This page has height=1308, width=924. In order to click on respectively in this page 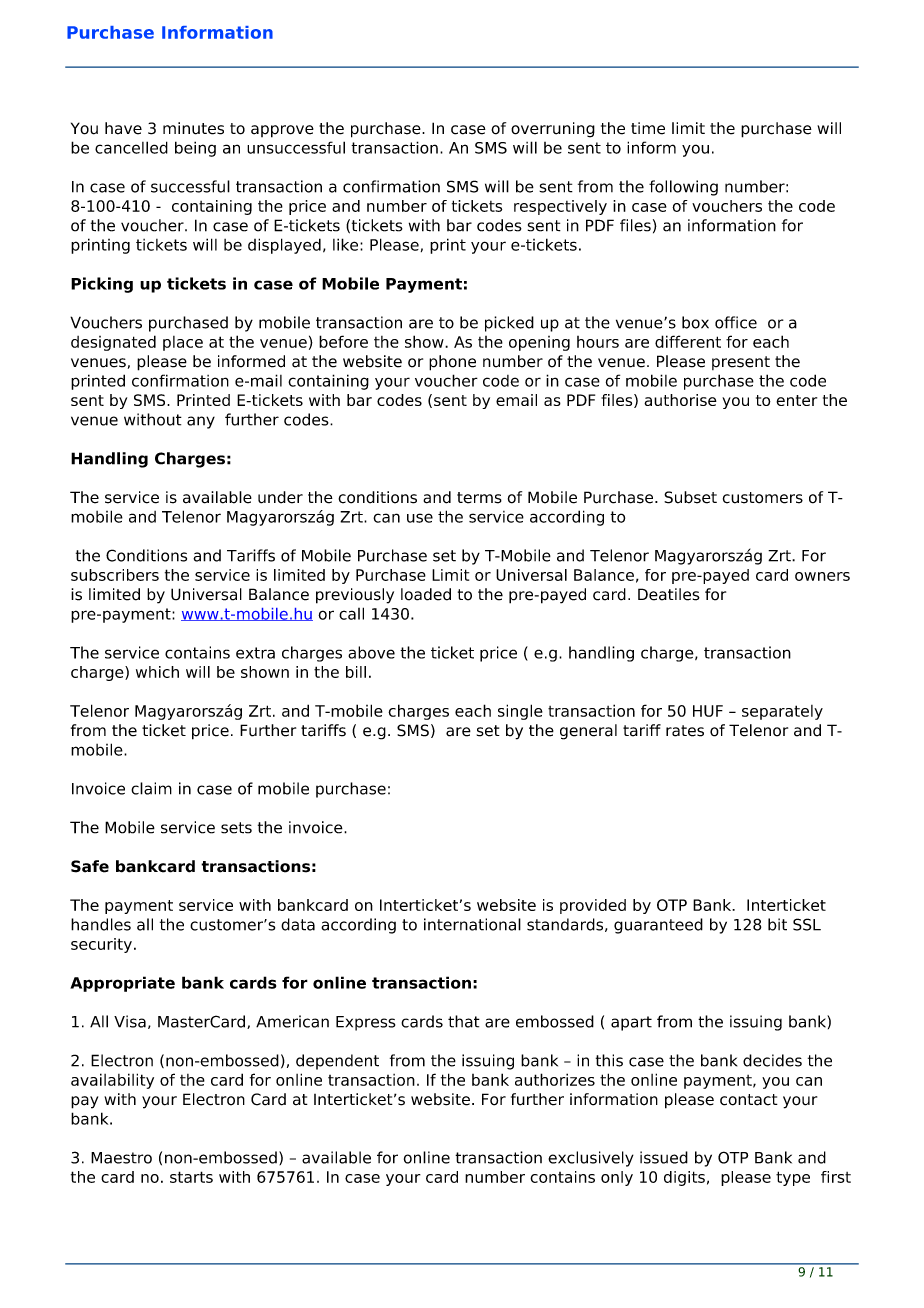, I will do `click(560, 207)`.
